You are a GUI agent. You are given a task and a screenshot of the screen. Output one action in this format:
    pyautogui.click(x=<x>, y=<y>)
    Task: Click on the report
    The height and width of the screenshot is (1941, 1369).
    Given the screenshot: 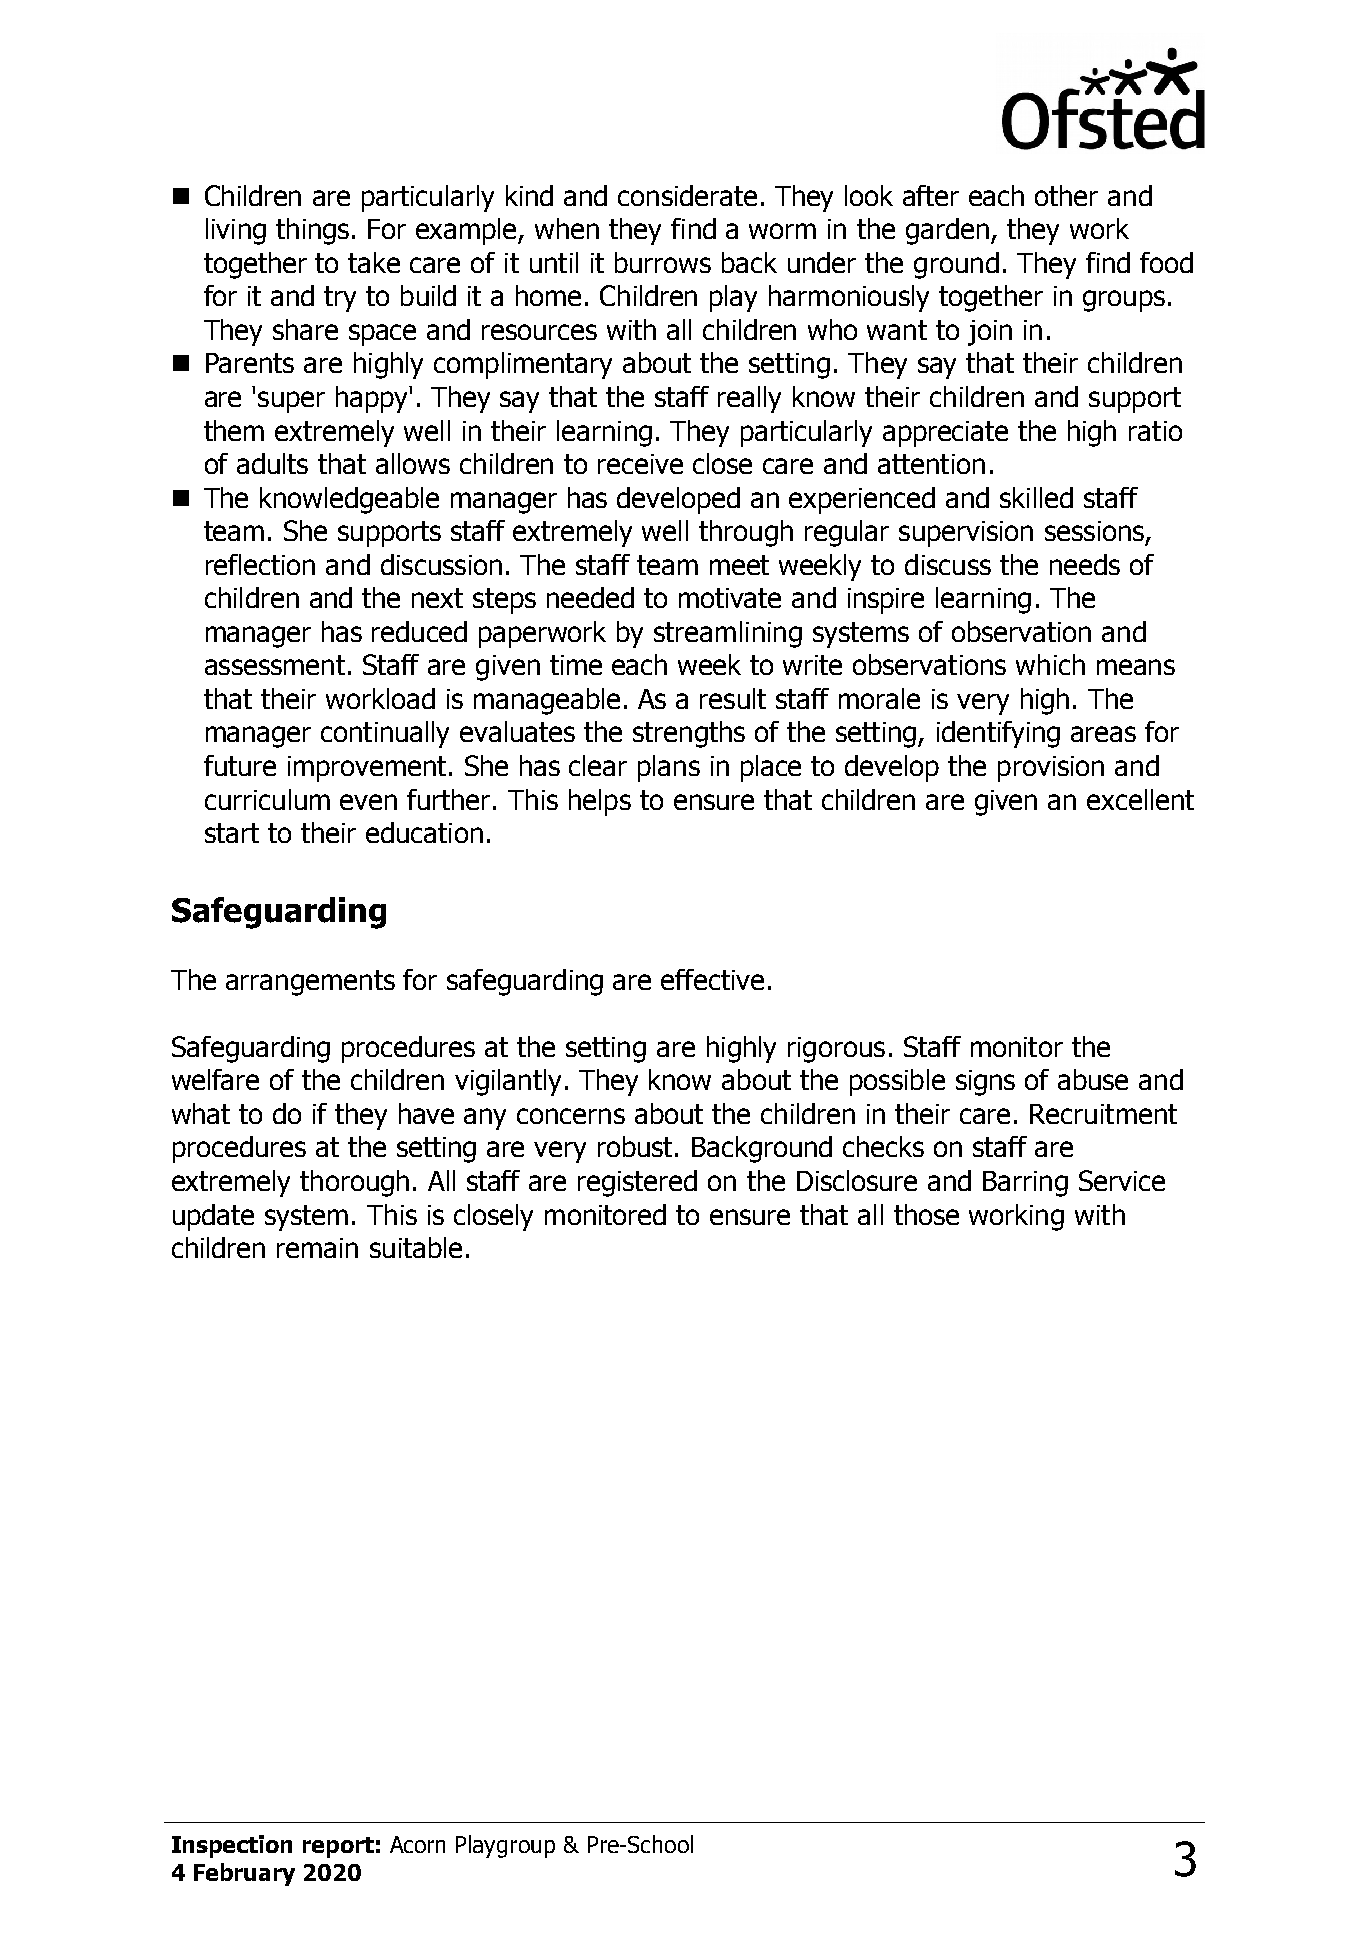 What is the action you would take?
    pyautogui.click(x=338, y=1847)
